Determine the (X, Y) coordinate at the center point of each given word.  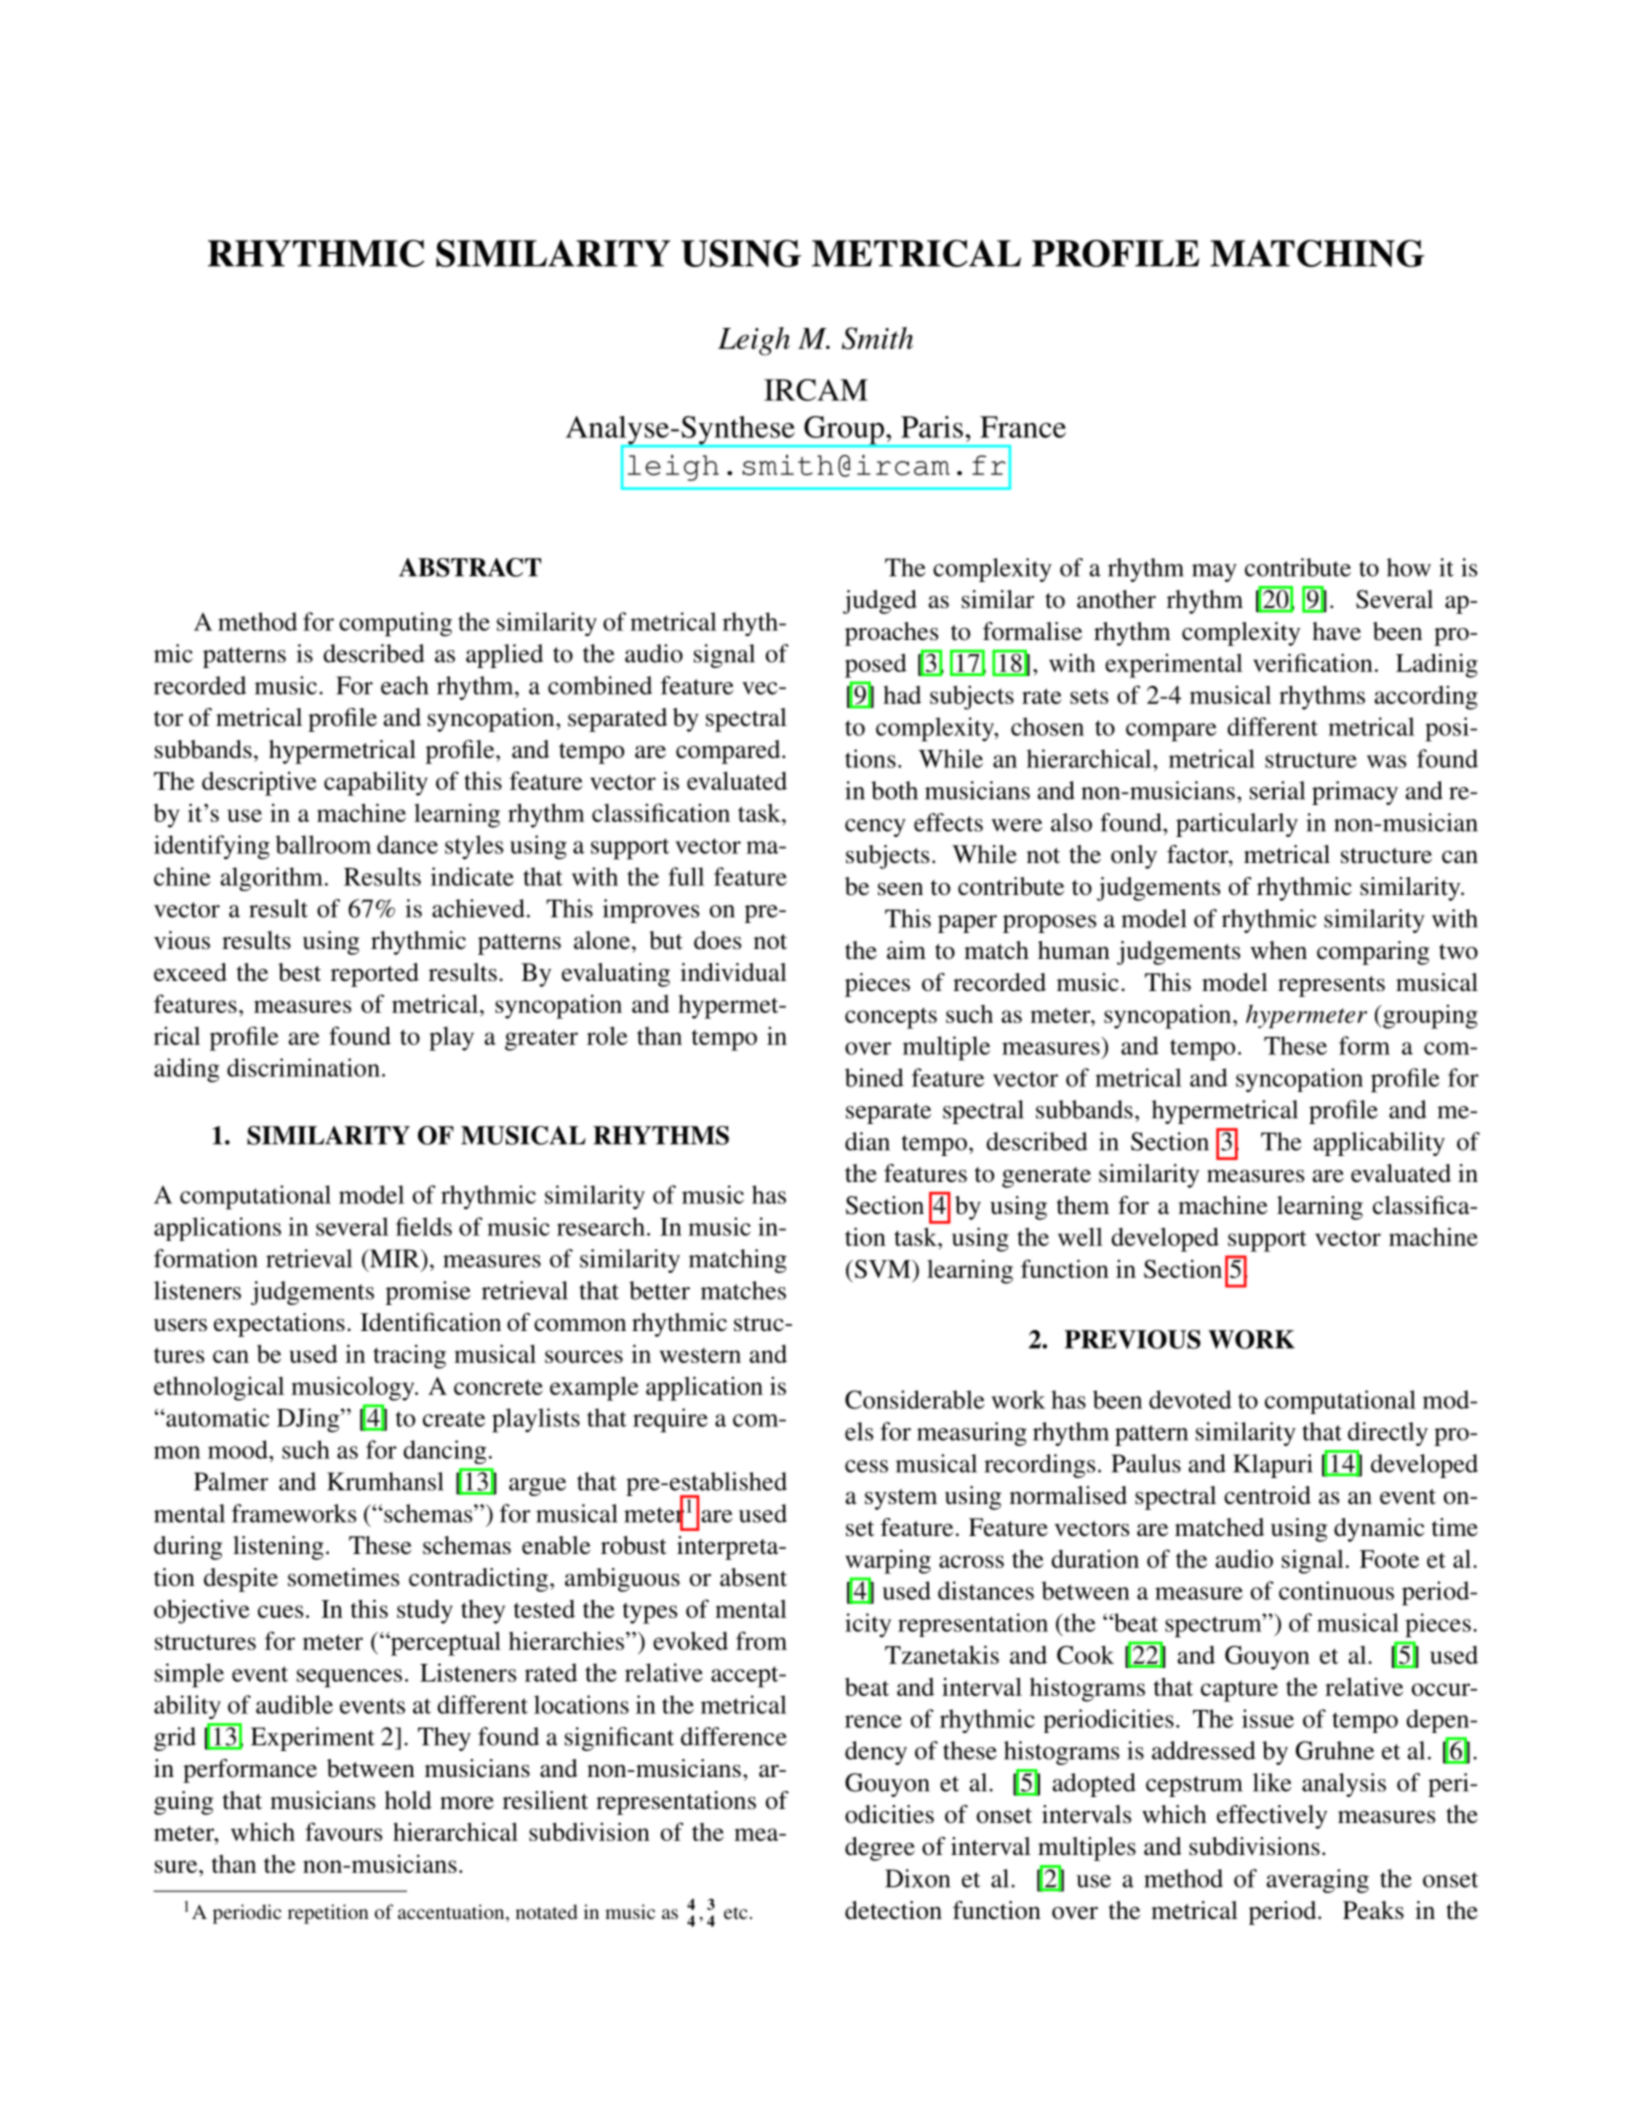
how (1409, 567)
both (894, 790)
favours (344, 1831)
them (1083, 1205)
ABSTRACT (470, 567)
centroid (1267, 1495)
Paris (932, 427)
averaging (1317, 1881)
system (901, 1499)
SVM (882, 1269)
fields (424, 1226)
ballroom (323, 844)
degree (880, 1849)
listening (278, 1548)
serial (1277, 790)
